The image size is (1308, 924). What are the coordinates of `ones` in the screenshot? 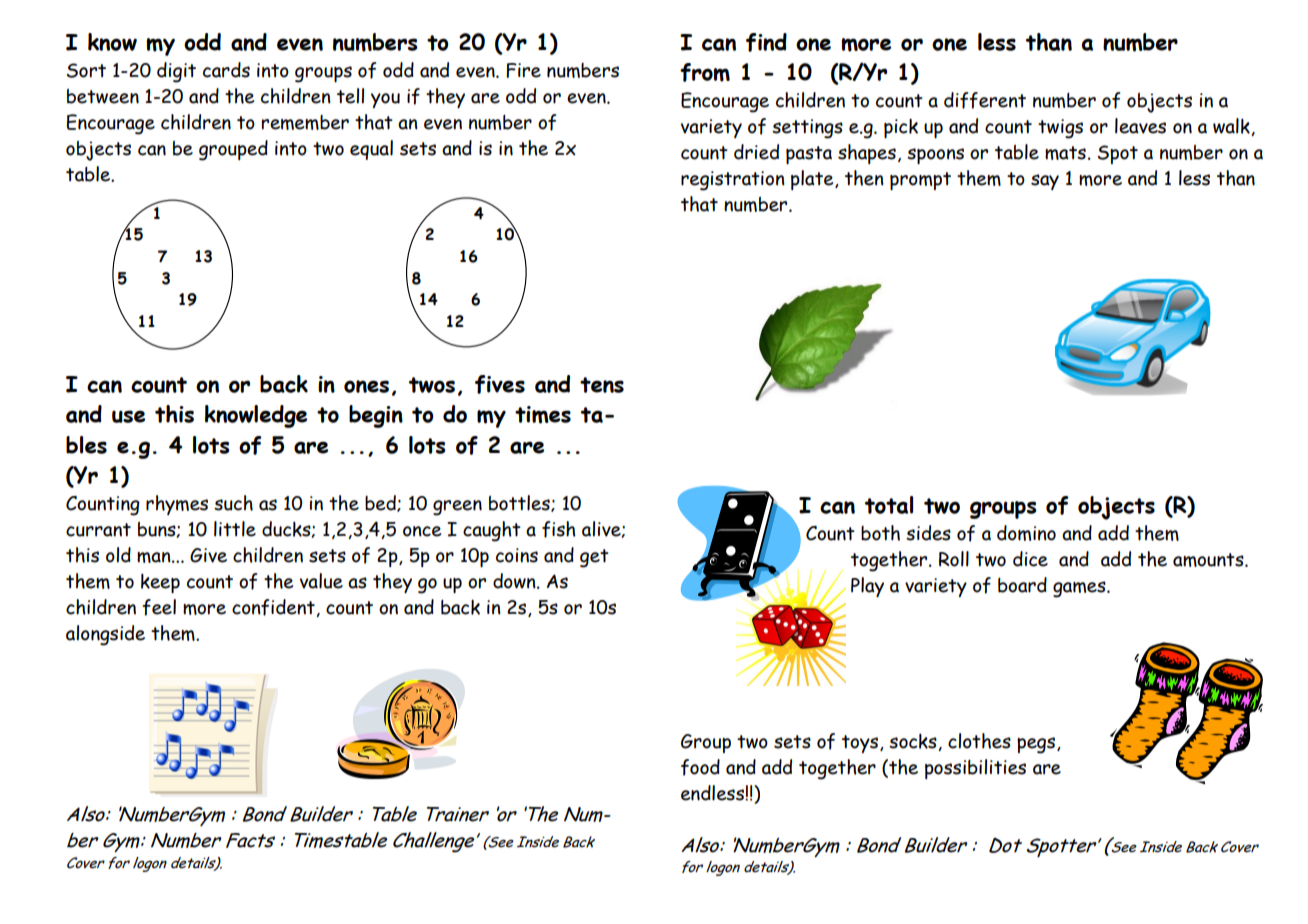 It's located at (366, 386).
